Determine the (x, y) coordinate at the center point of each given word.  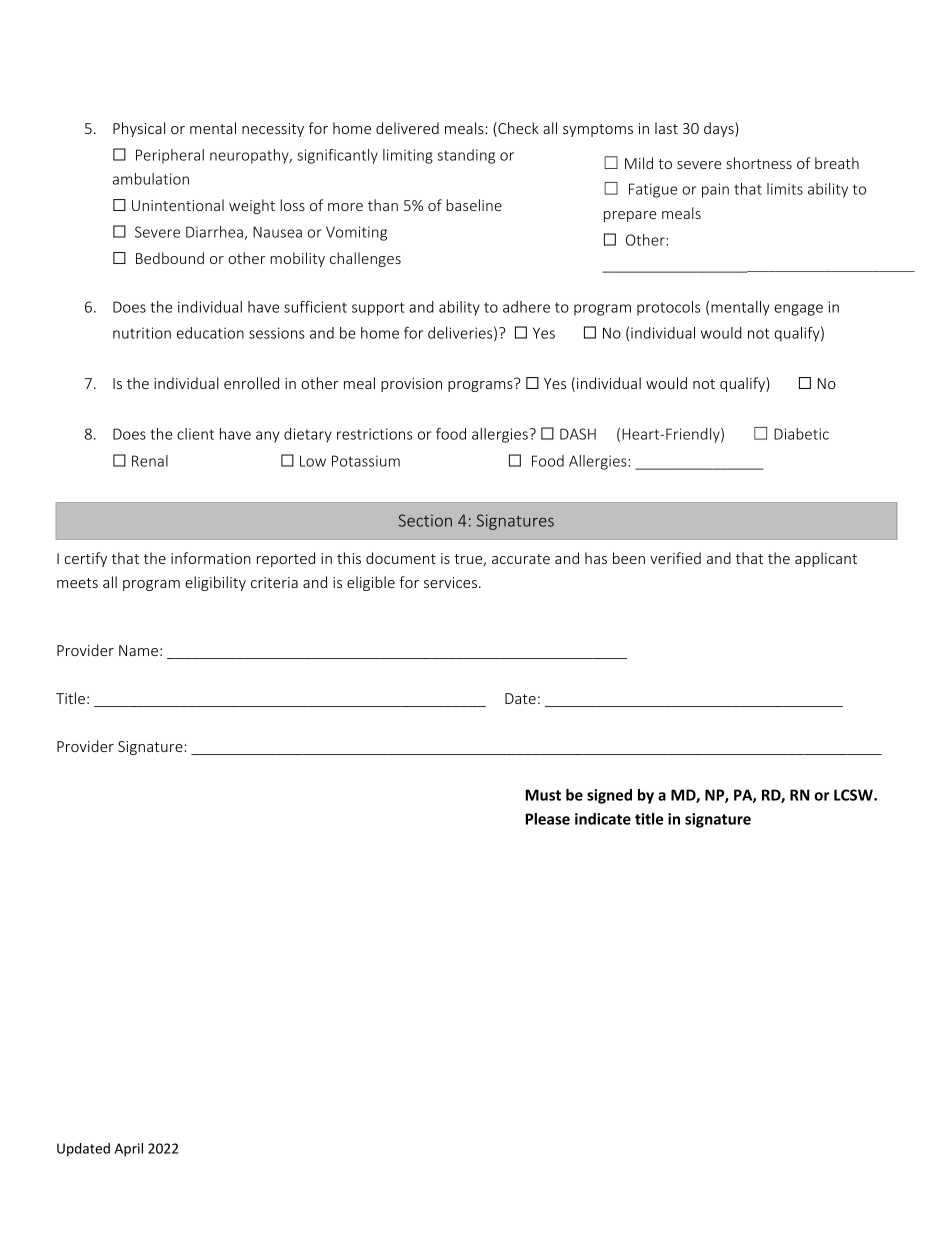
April (129, 1150)
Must (543, 795)
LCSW (854, 795)
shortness (759, 163)
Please (547, 819)
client (195, 434)
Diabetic (801, 434)
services (450, 582)
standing (466, 156)
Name (138, 650)
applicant (826, 559)
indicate (603, 819)
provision (411, 385)
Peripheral (170, 156)
